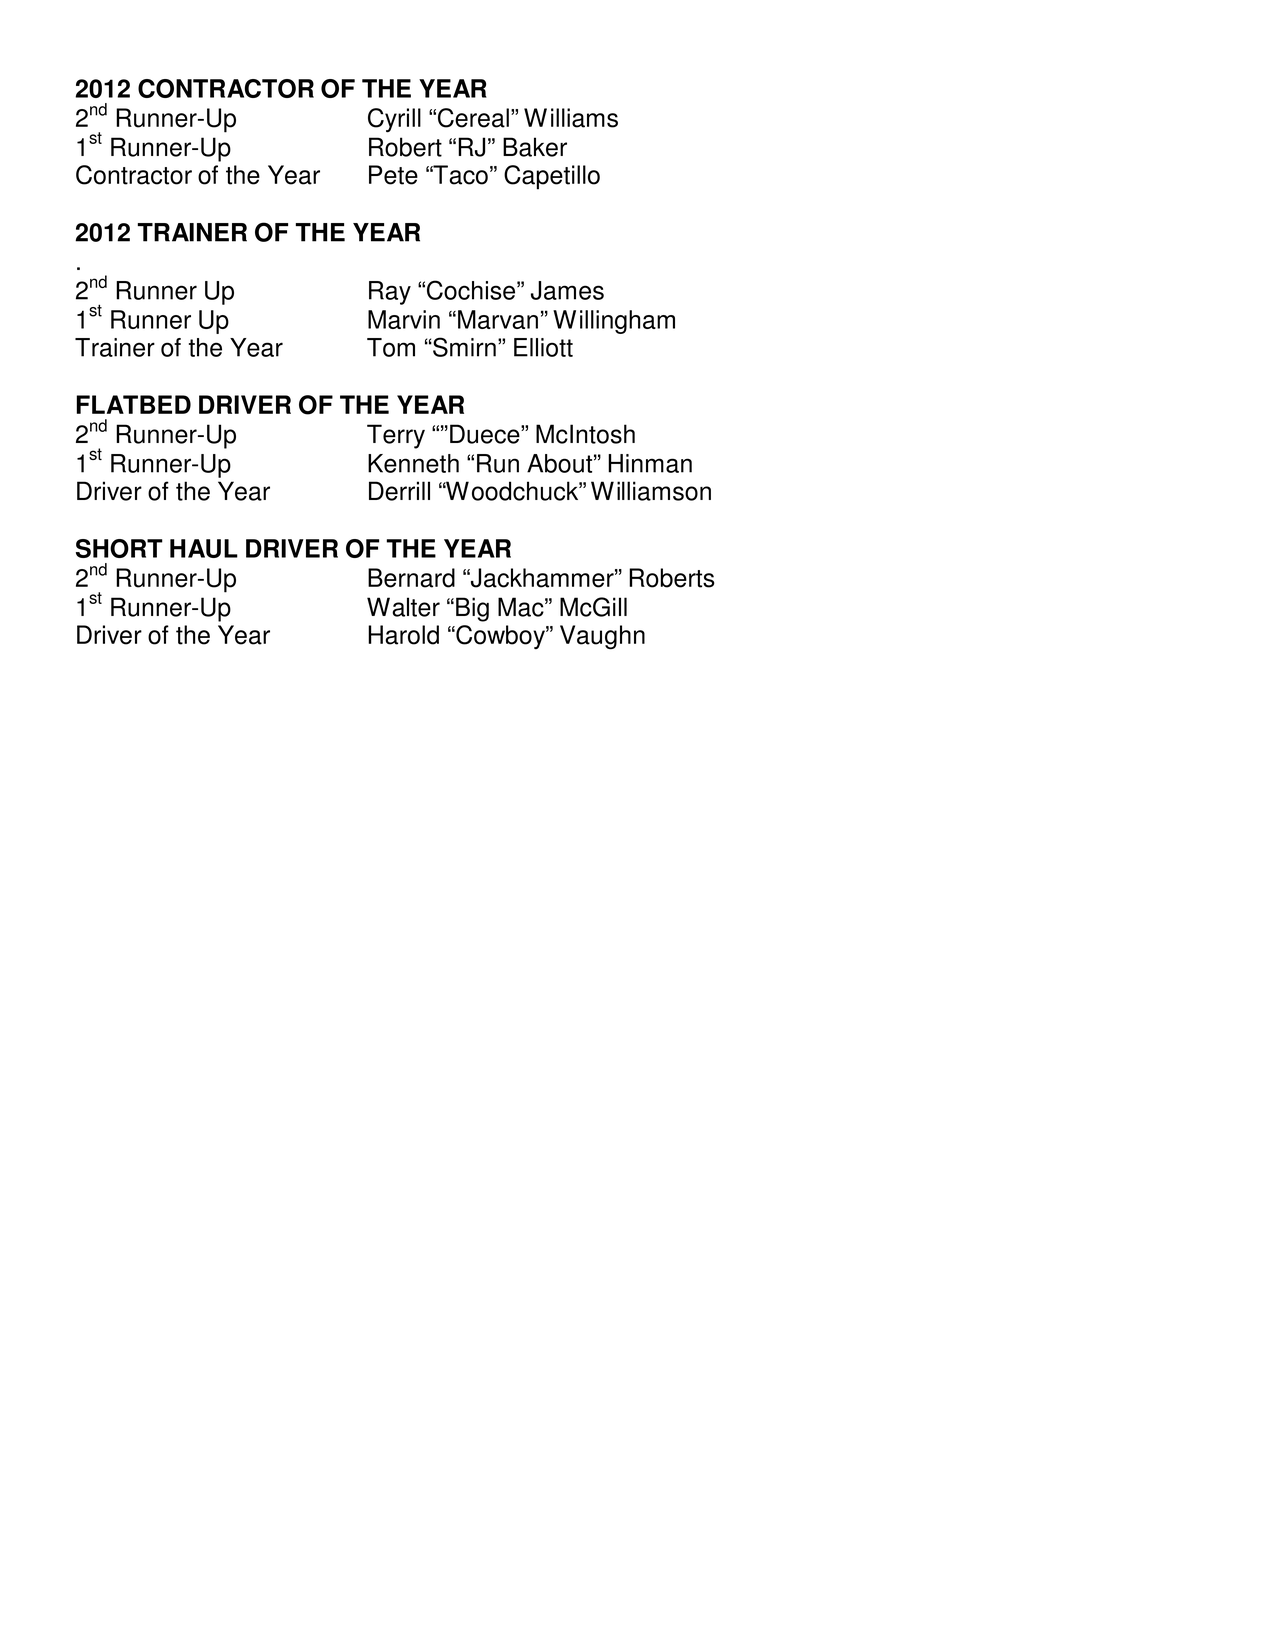  Describe the element at coordinates (133, 404) in the screenshot. I see `FLATBED` at that location.
